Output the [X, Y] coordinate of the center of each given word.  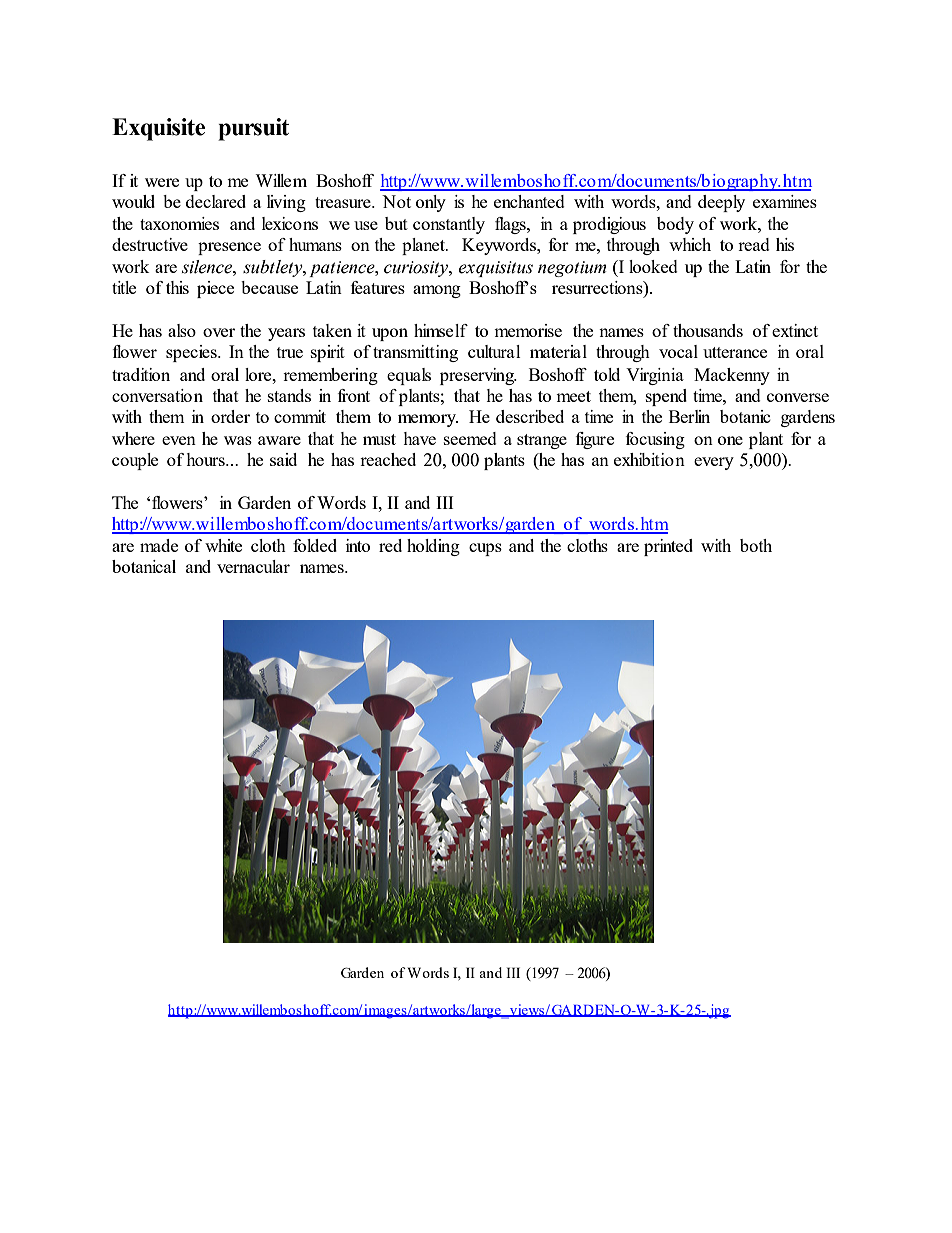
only [431, 203]
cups [485, 549]
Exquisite [158, 129]
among [437, 291]
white [223, 545]
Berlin [689, 416]
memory [428, 420]
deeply [721, 203]
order [230, 416]
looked [653, 266]
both [756, 545]
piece [215, 289]
